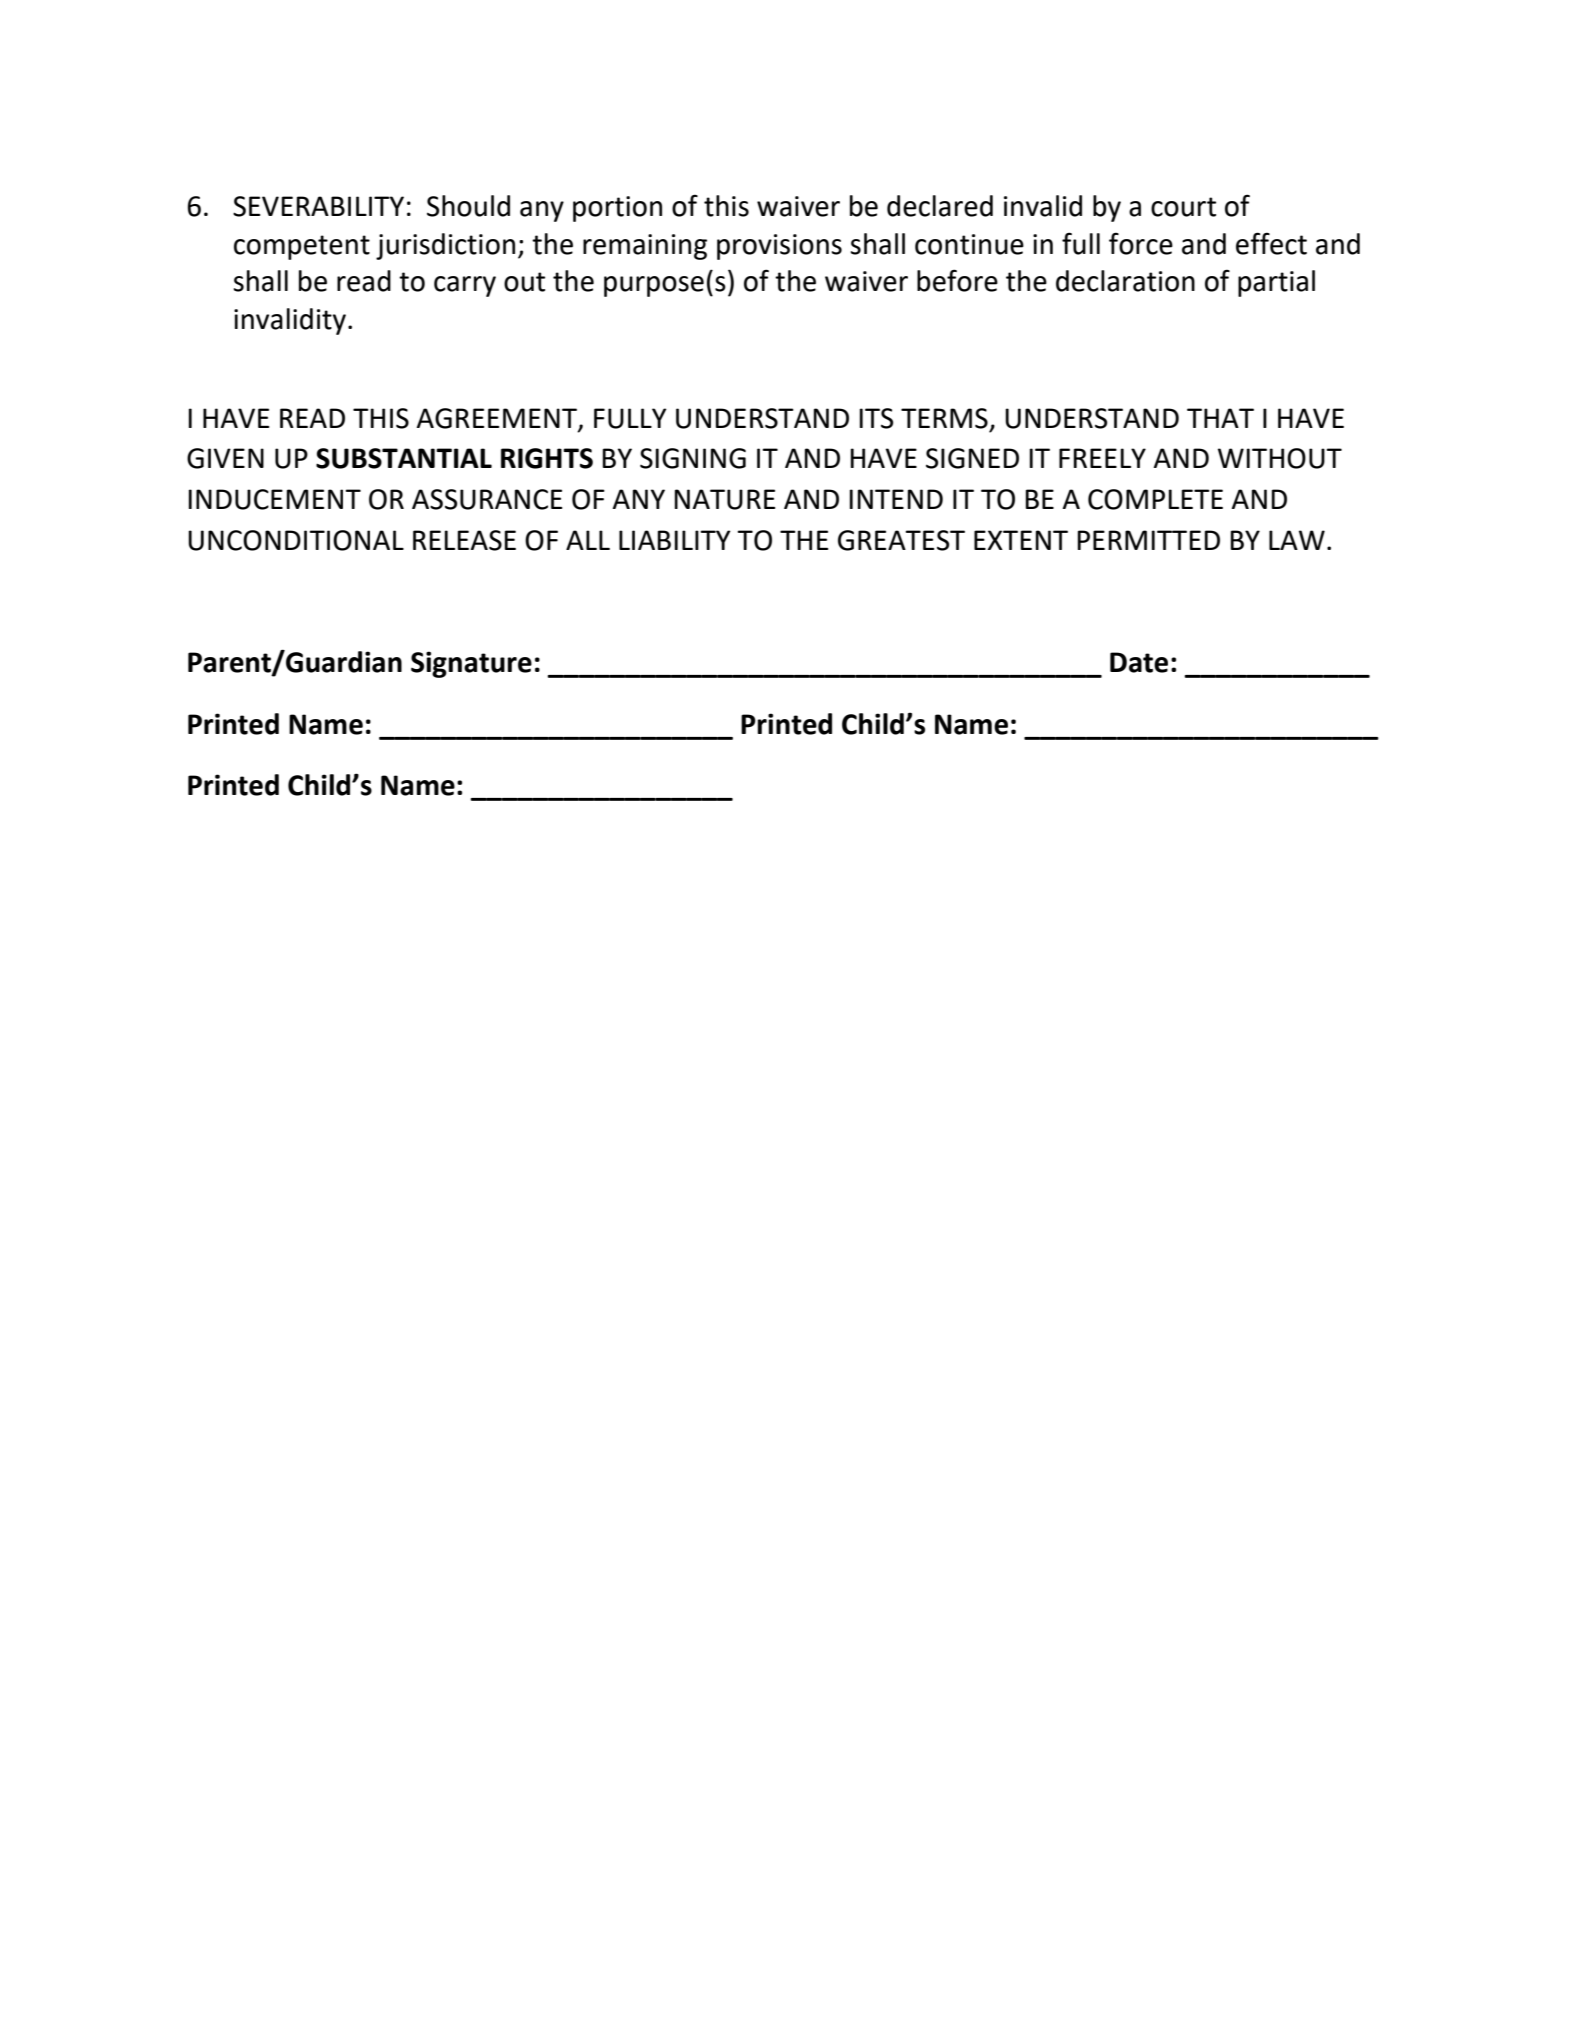  I want to click on SUBSTANTIAL, so click(404, 458).
